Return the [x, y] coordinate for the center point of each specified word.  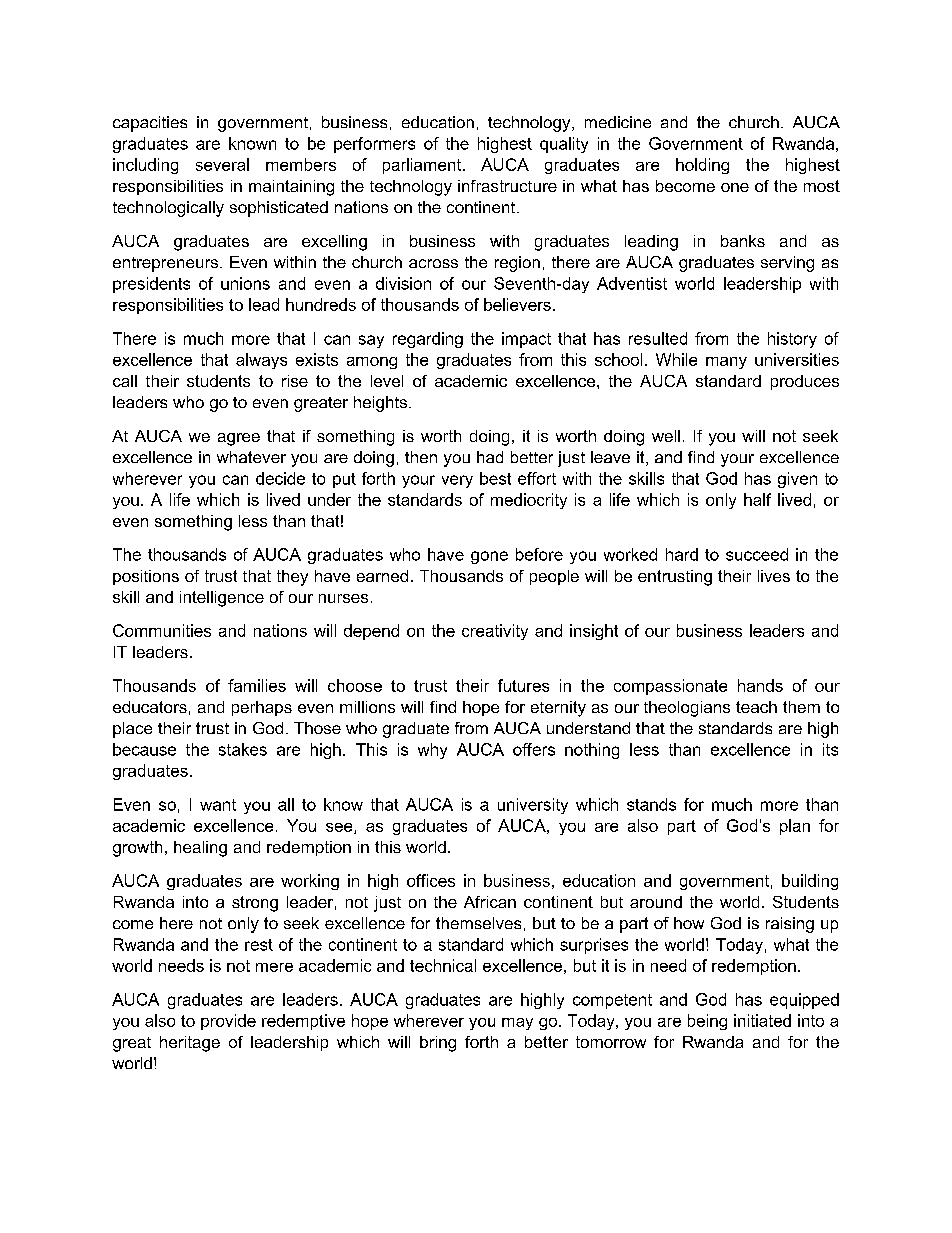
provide [228, 1022]
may [517, 1024]
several [222, 164]
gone [489, 557]
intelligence [222, 599]
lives [774, 576]
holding [702, 166]
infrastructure [507, 186]
